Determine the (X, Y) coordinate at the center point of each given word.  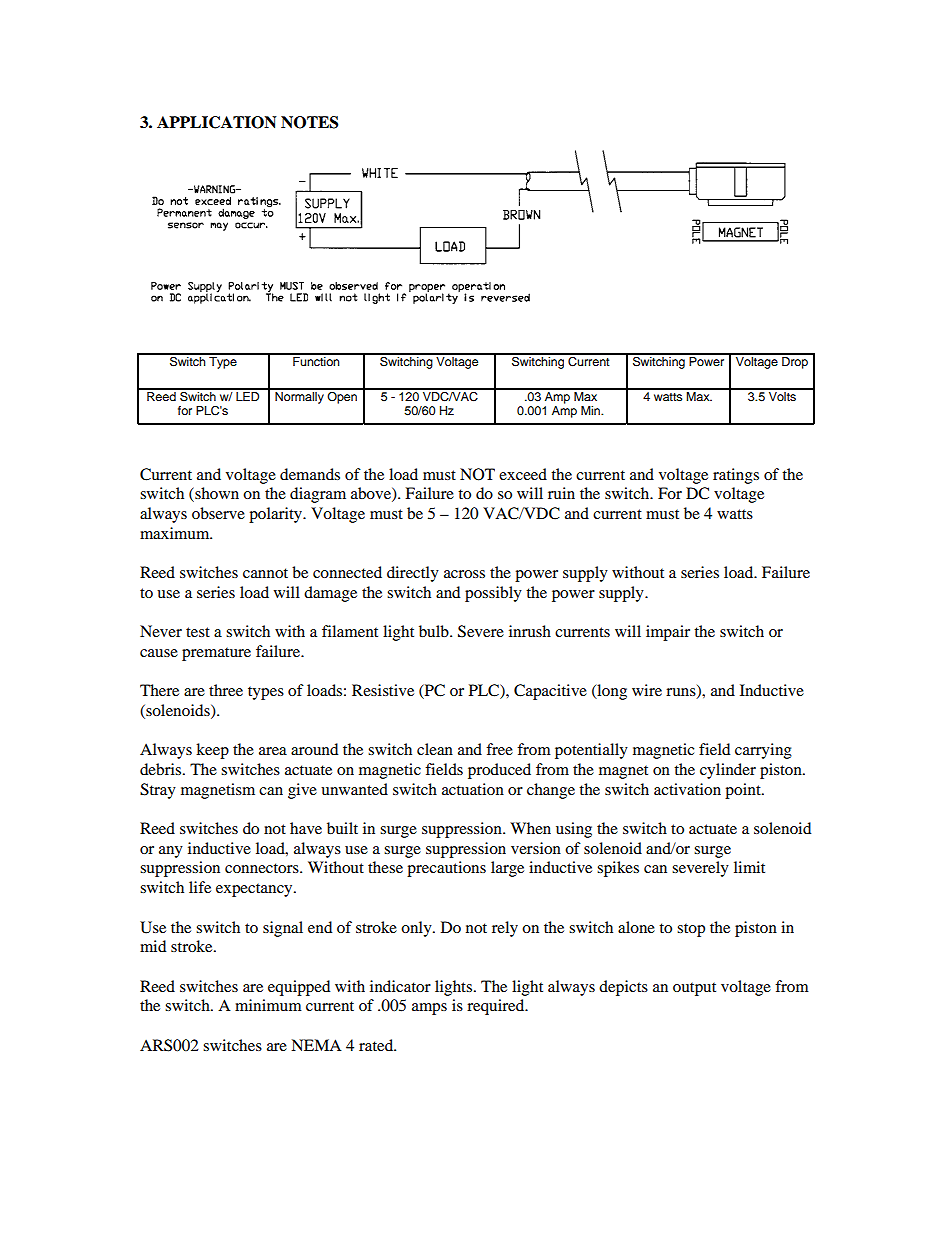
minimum (268, 1005)
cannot (265, 573)
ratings (736, 476)
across (464, 574)
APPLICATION (217, 122)
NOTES (309, 122)
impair (668, 633)
